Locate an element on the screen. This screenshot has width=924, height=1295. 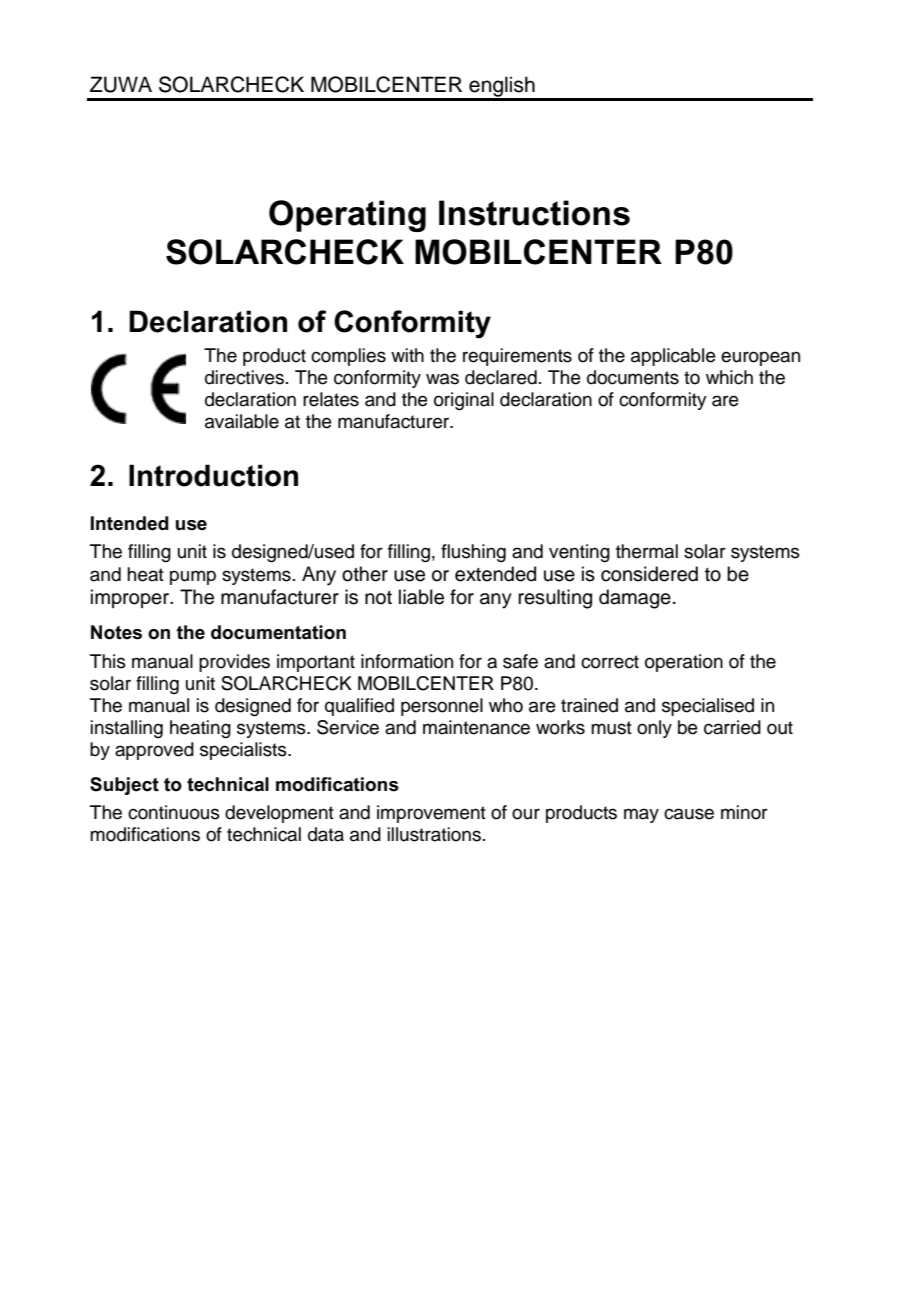
improvement is located at coordinates (431, 814).
